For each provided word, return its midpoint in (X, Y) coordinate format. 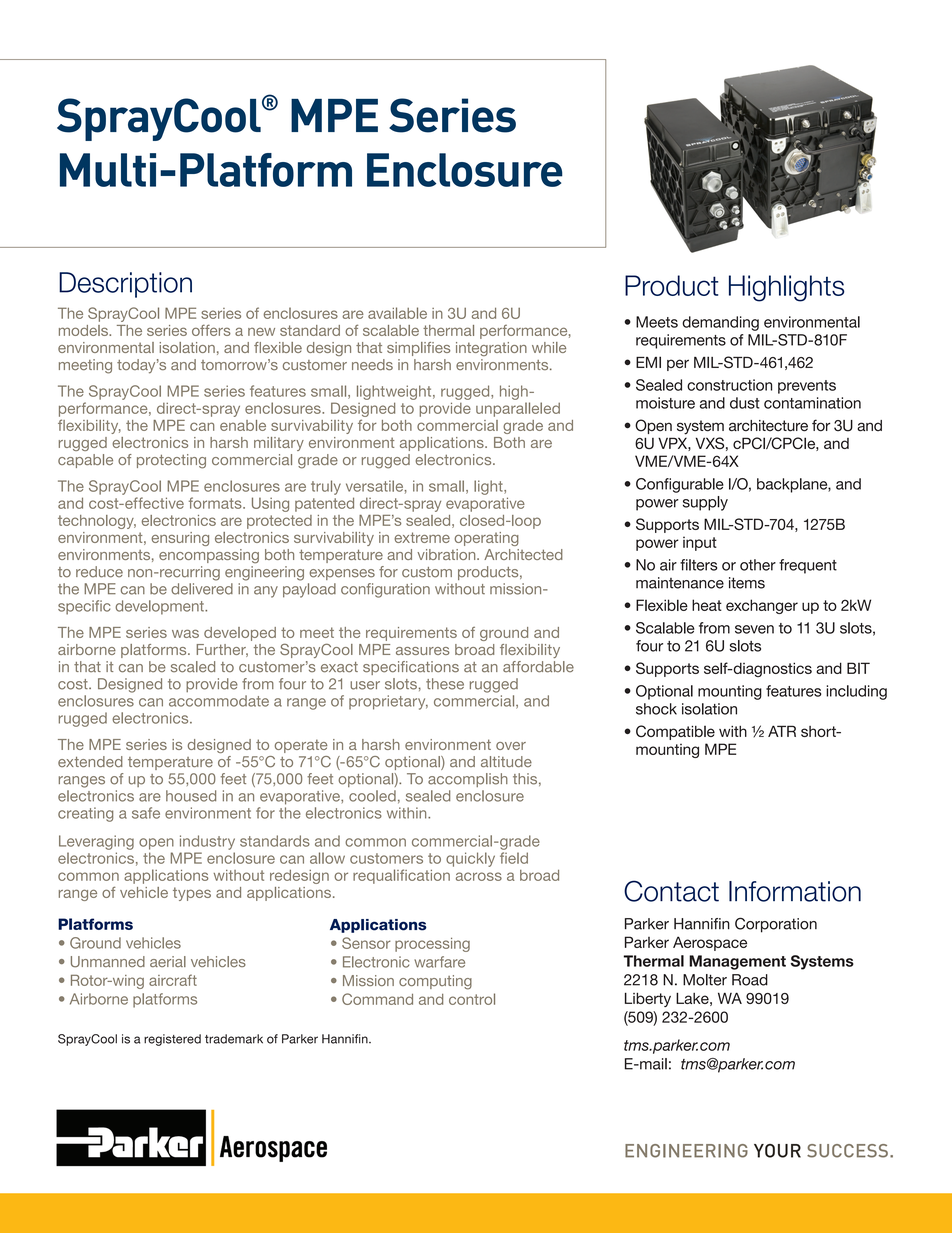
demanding (720, 323)
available (397, 313)
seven (754, 629)
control (472, 999)
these (445, 684)
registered (172, 1040)
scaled (193, 667)
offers (211, 330)
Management (737, 962)
